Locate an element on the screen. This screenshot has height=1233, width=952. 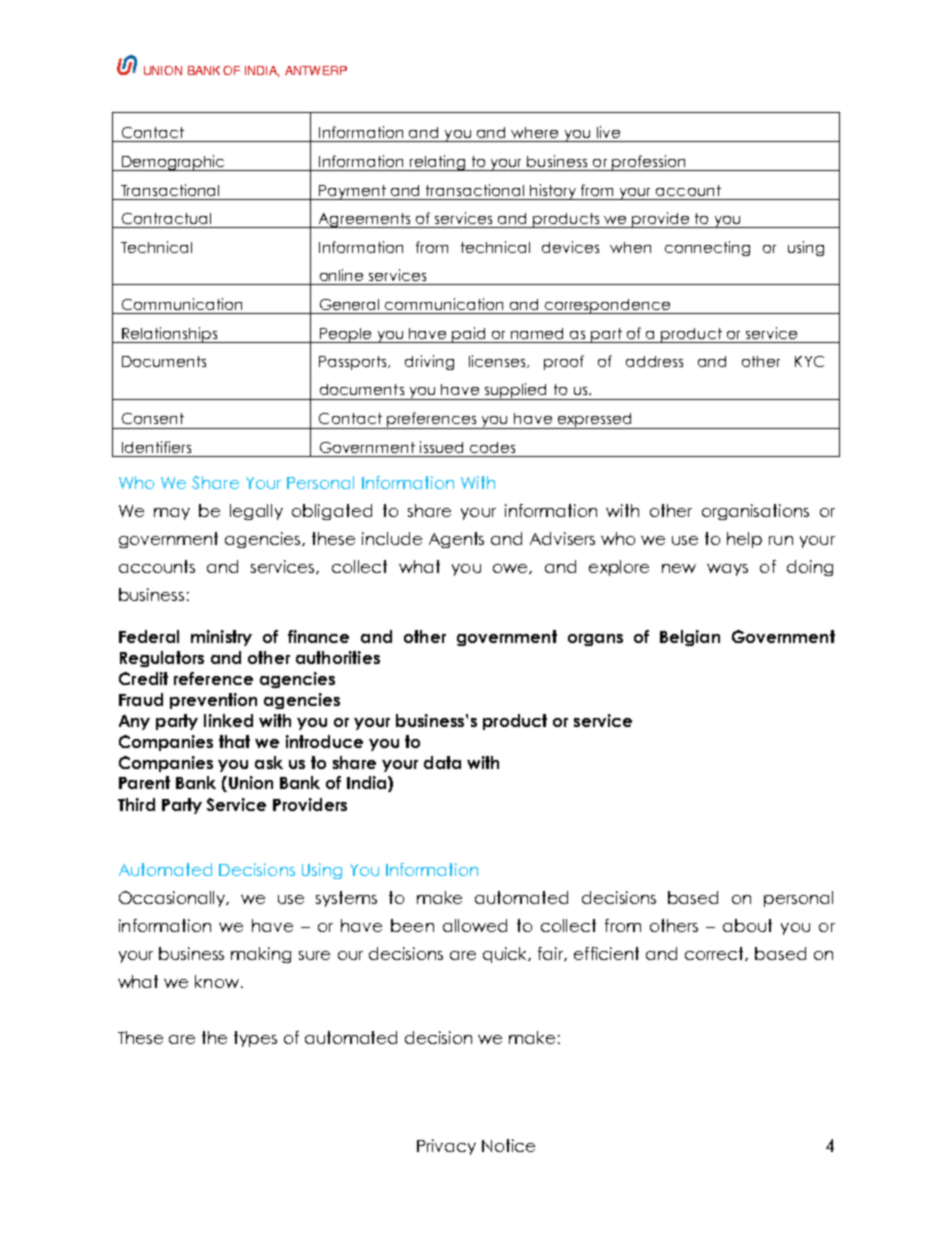
profession is located at coordinates (649, 163).
